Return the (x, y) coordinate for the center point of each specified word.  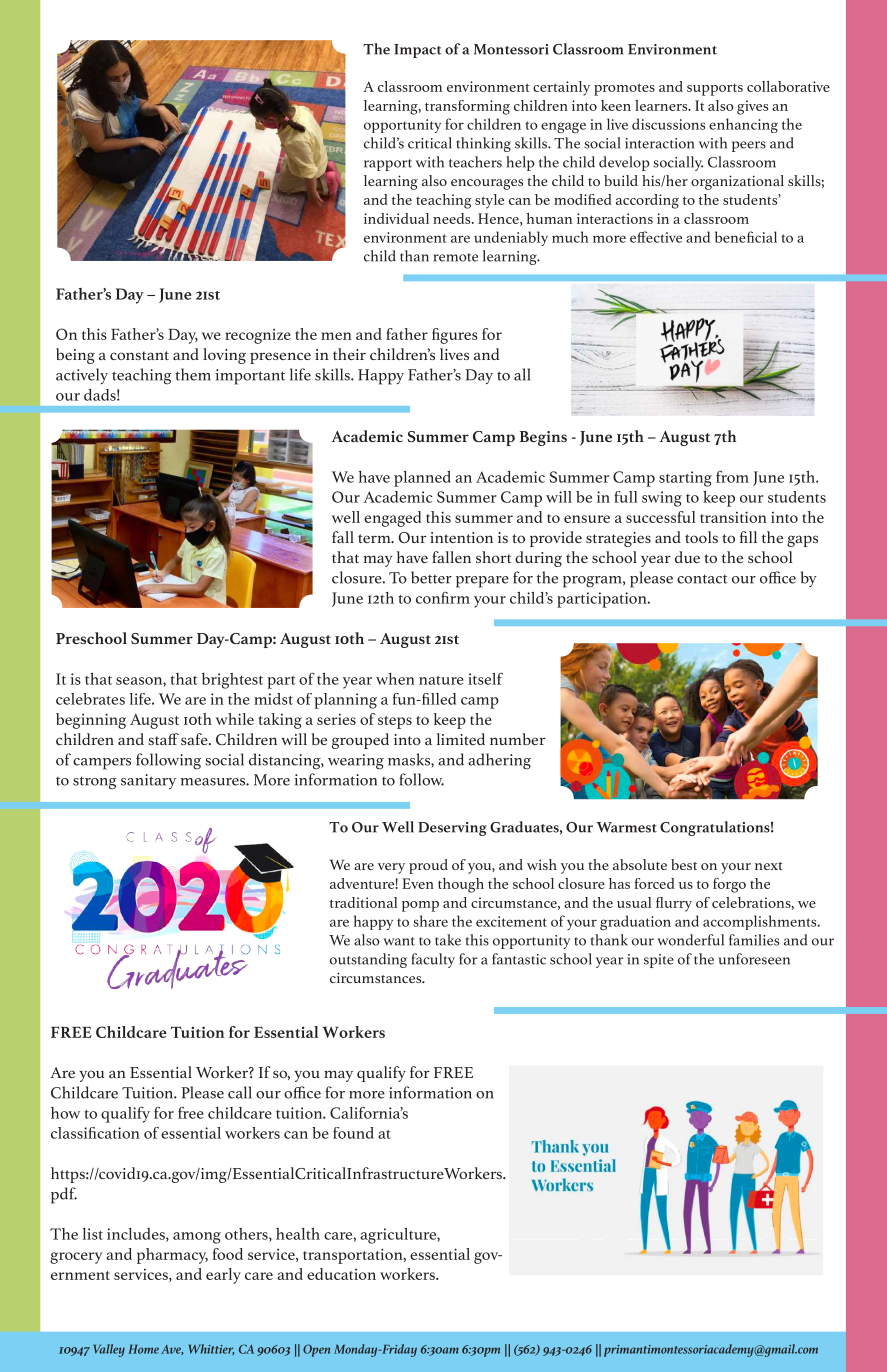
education (341, 1274)
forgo (729, 885)
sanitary (148, 781)
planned (422, 479)
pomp (420, 906)
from (732, 477)
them (193, 374)
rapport (388, 165)
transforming (467, 107)
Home (143, 1349)
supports (715, 90)
